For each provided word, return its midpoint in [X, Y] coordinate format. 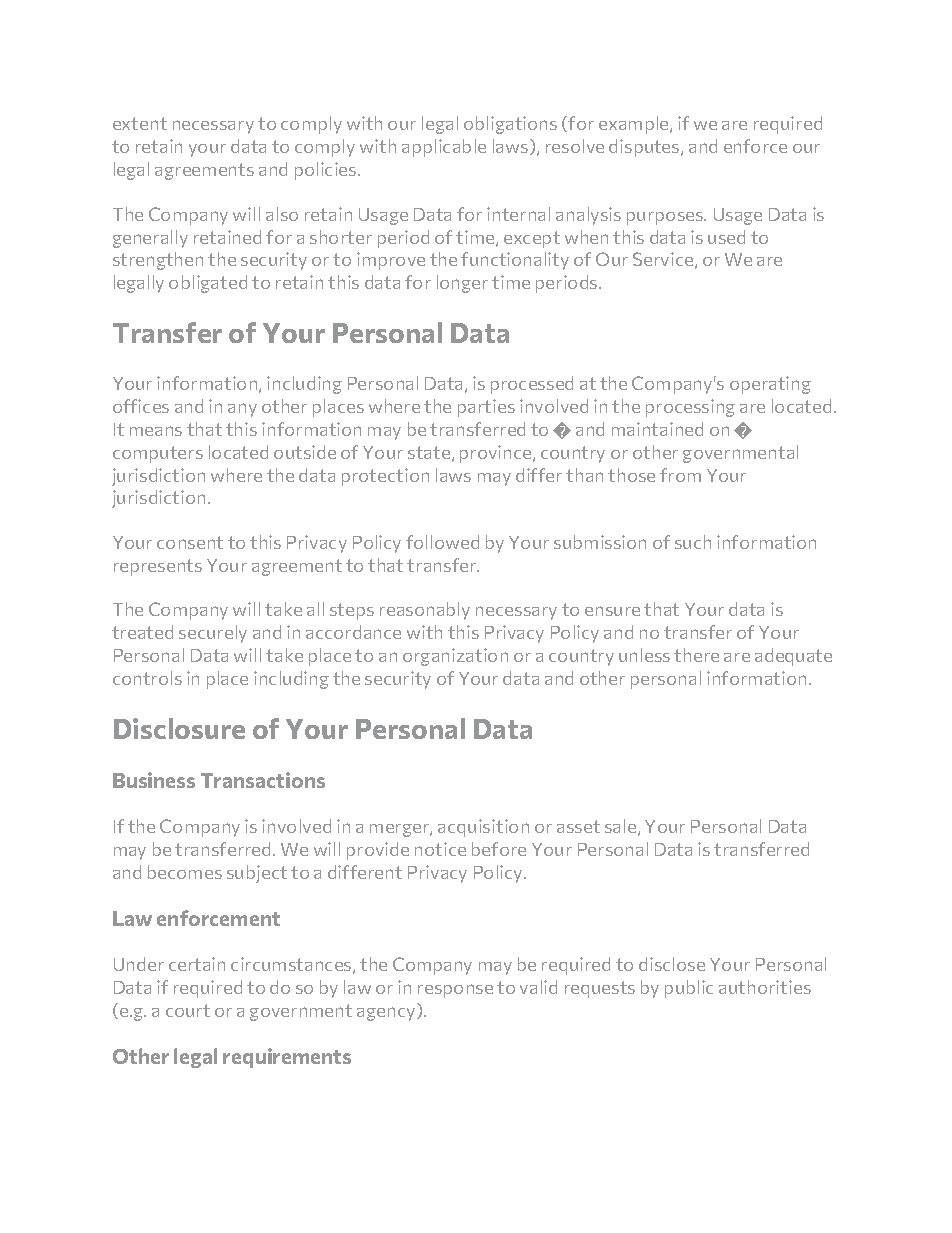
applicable [444, 148]
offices [141, 406]
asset [578, 826]
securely [213, 634]
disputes [645, 148]
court [188, 1010]
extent [140, 123]
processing [690, 408]
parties [486, 408]
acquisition [483, 828]
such [693, 542]
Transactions [263, 780]
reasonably [425, 611]
